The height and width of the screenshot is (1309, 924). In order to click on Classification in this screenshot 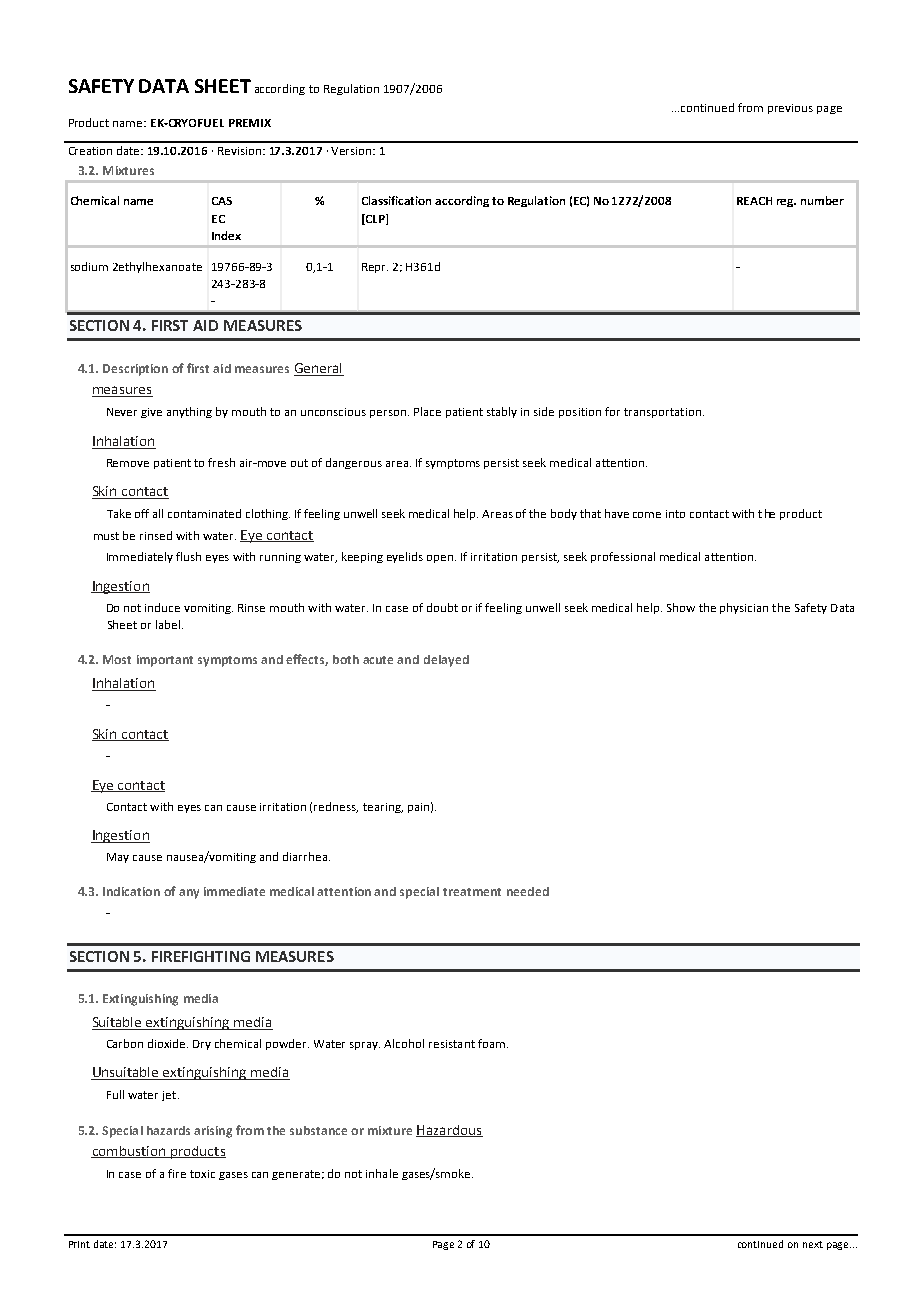, I will do `click(396, 200)`.
